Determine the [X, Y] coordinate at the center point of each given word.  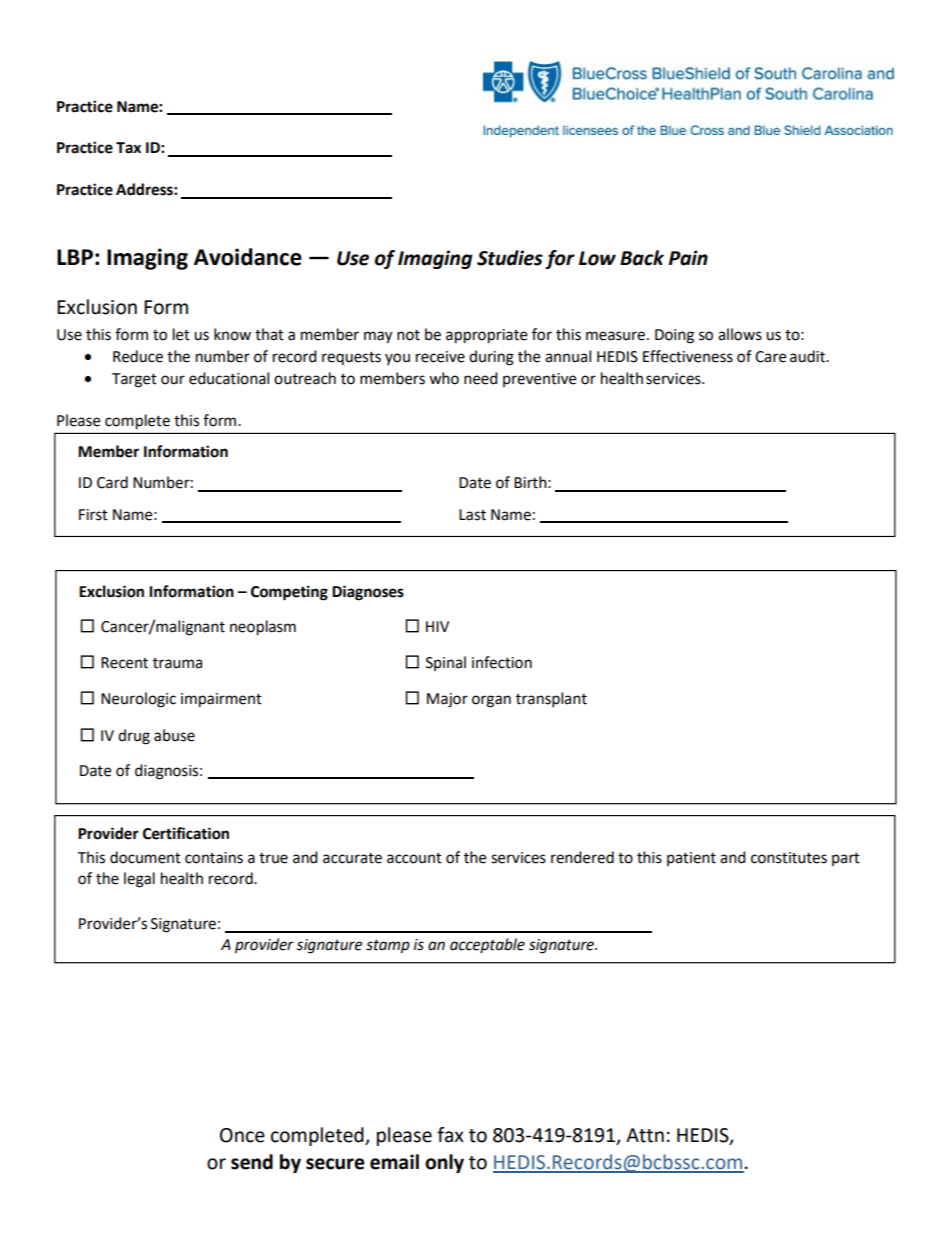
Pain [688, 258]
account [414, 858]
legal [139, 880]
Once [242, 1135]
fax [450, 1135]
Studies [510, 258]
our [173, 380]
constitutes [789, 858]
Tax [128, 148]
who [444, 378]
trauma [177, 663]
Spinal [446, 663]
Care [770, 357]
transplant [551, 700]
